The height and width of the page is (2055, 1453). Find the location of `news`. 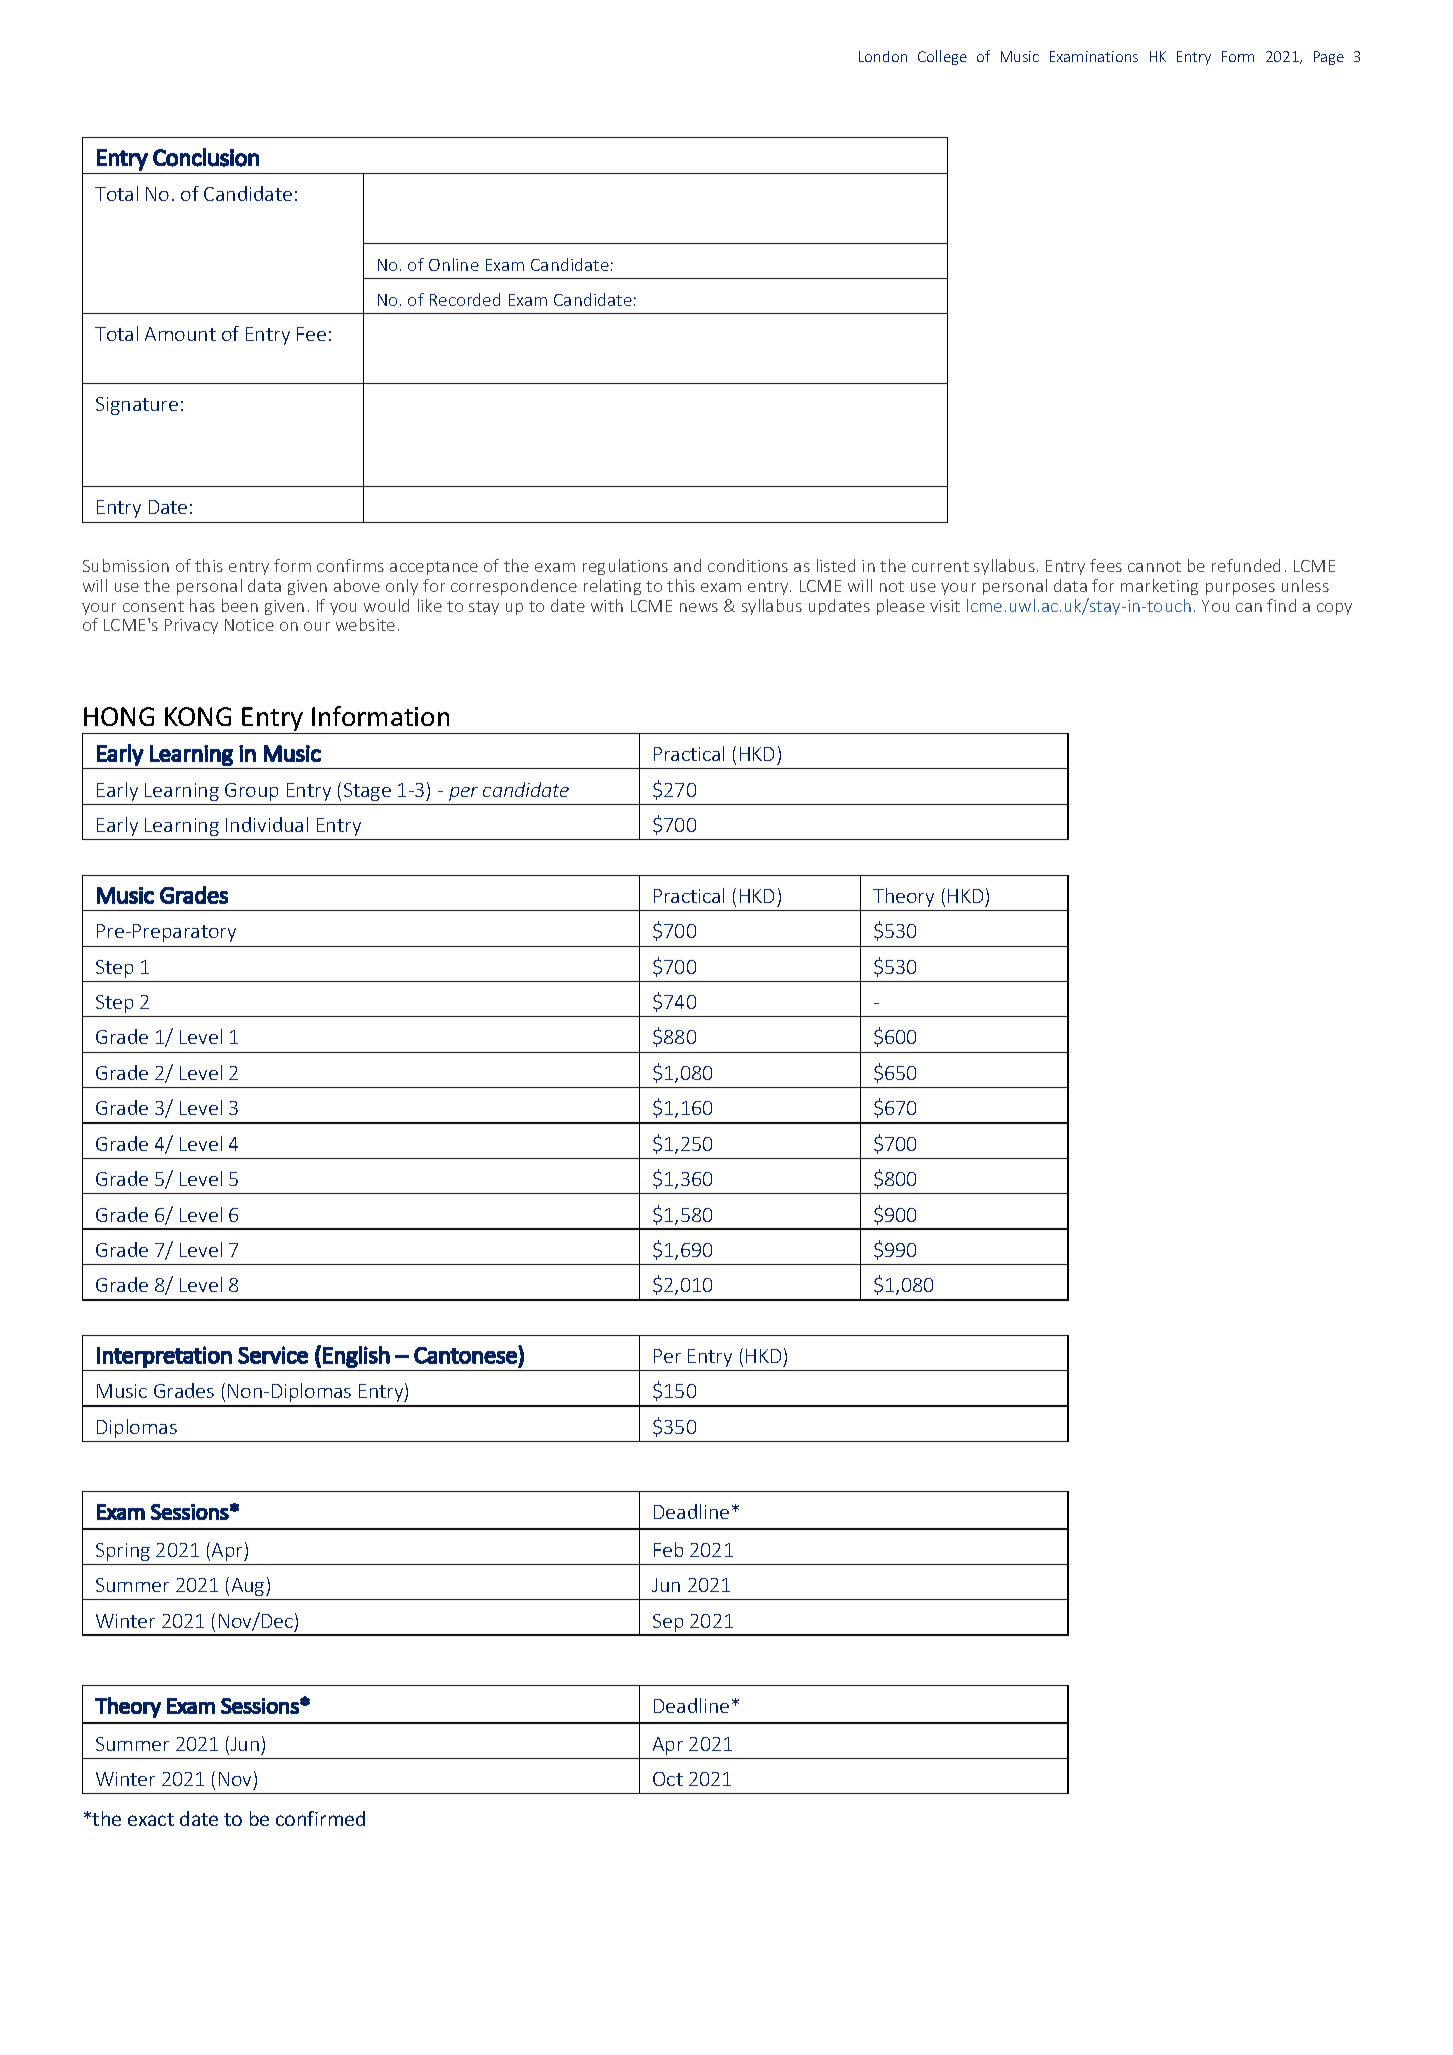

news is located at coordinates (699, 607).
